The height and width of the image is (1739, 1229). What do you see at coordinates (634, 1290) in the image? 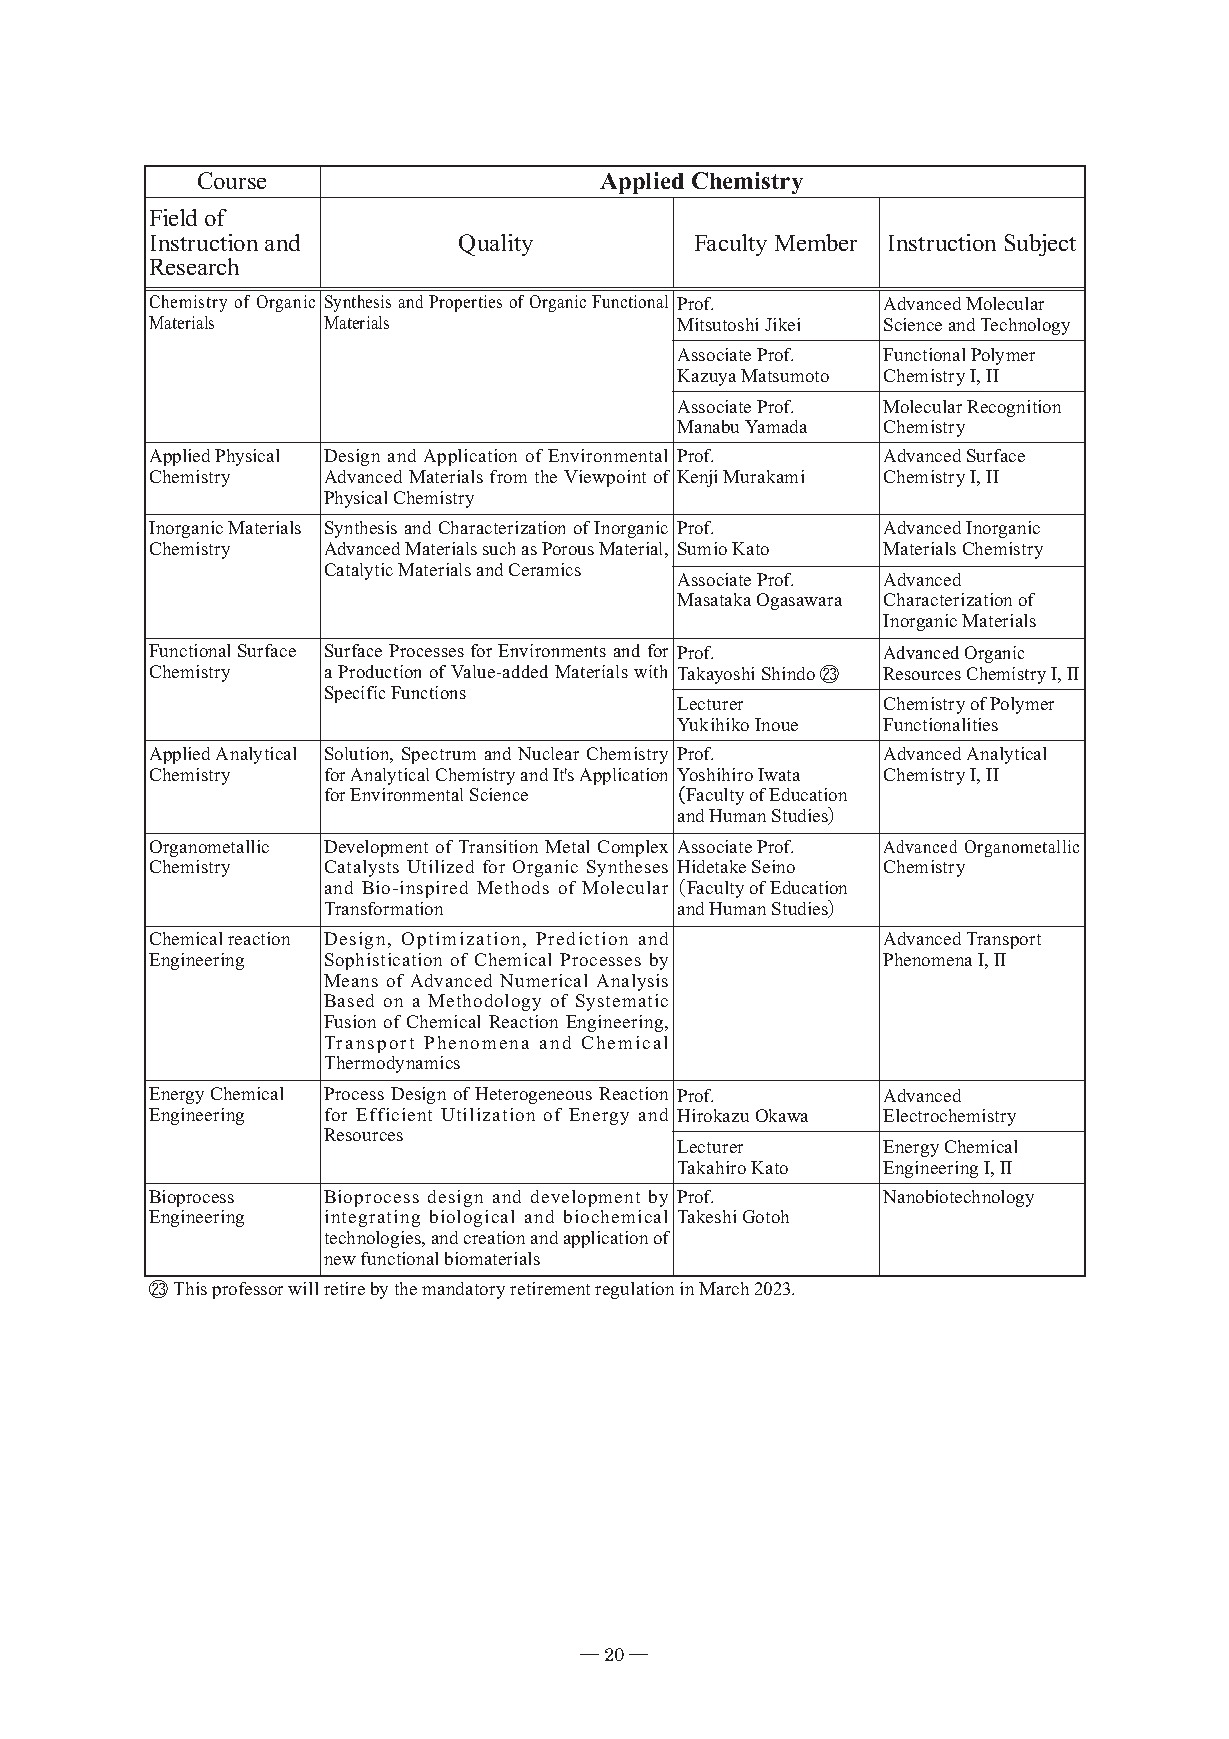
I see `regulation` at bounding box center [634, 1290].
